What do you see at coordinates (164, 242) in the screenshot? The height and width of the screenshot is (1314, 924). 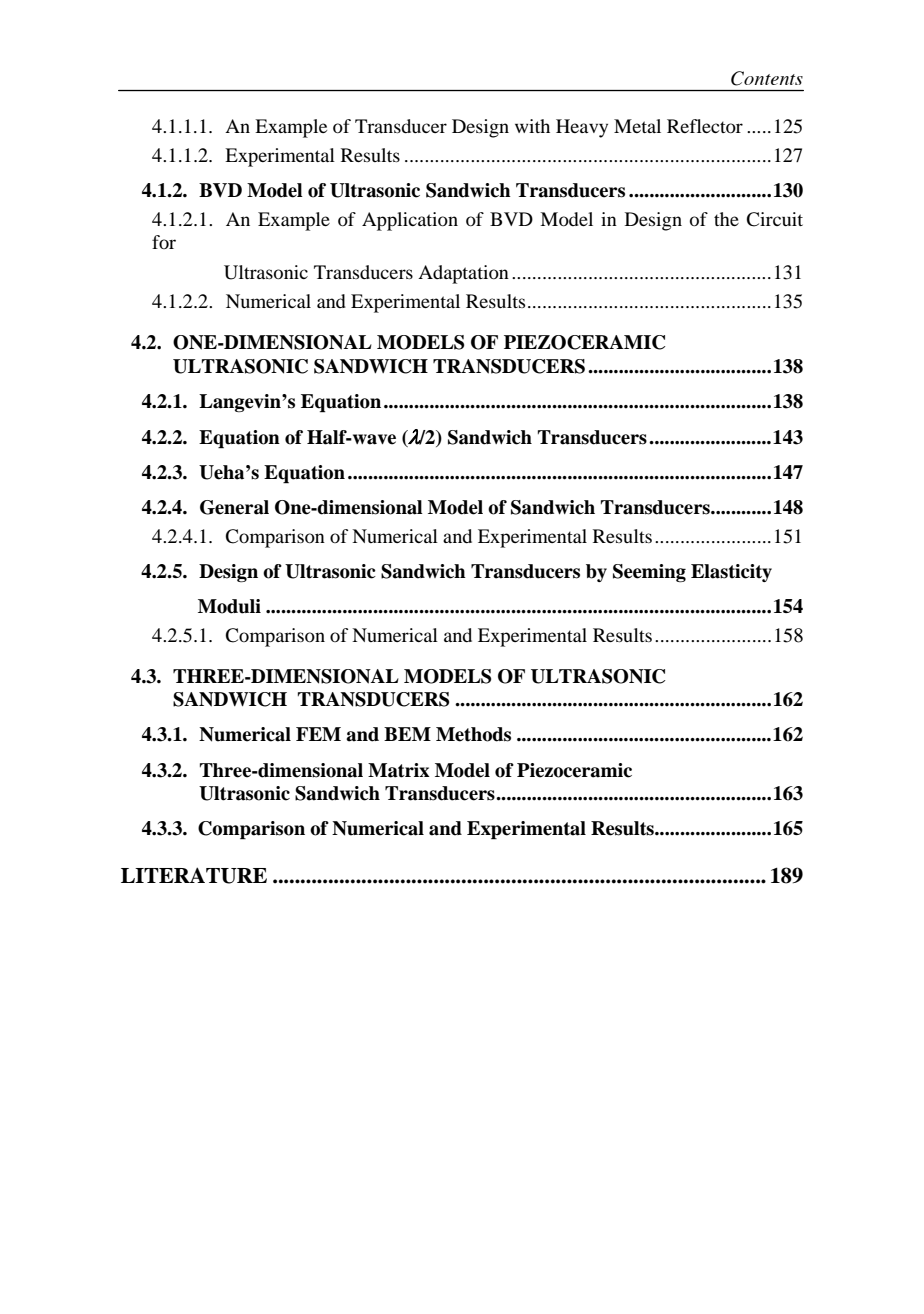 I see `for` at bounding box center [164, 242].
